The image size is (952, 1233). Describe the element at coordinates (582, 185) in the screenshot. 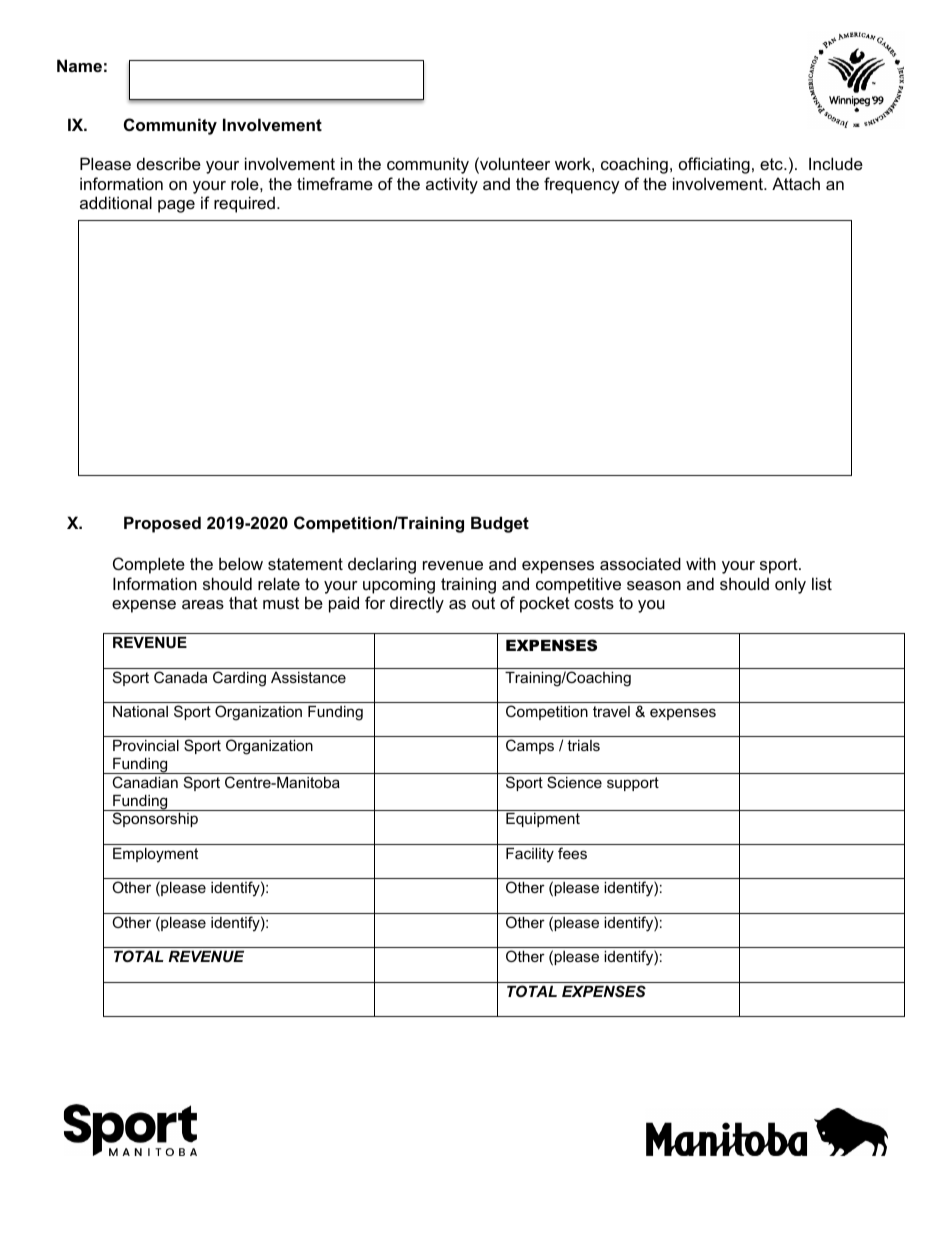

I see `frequency` at that location.
